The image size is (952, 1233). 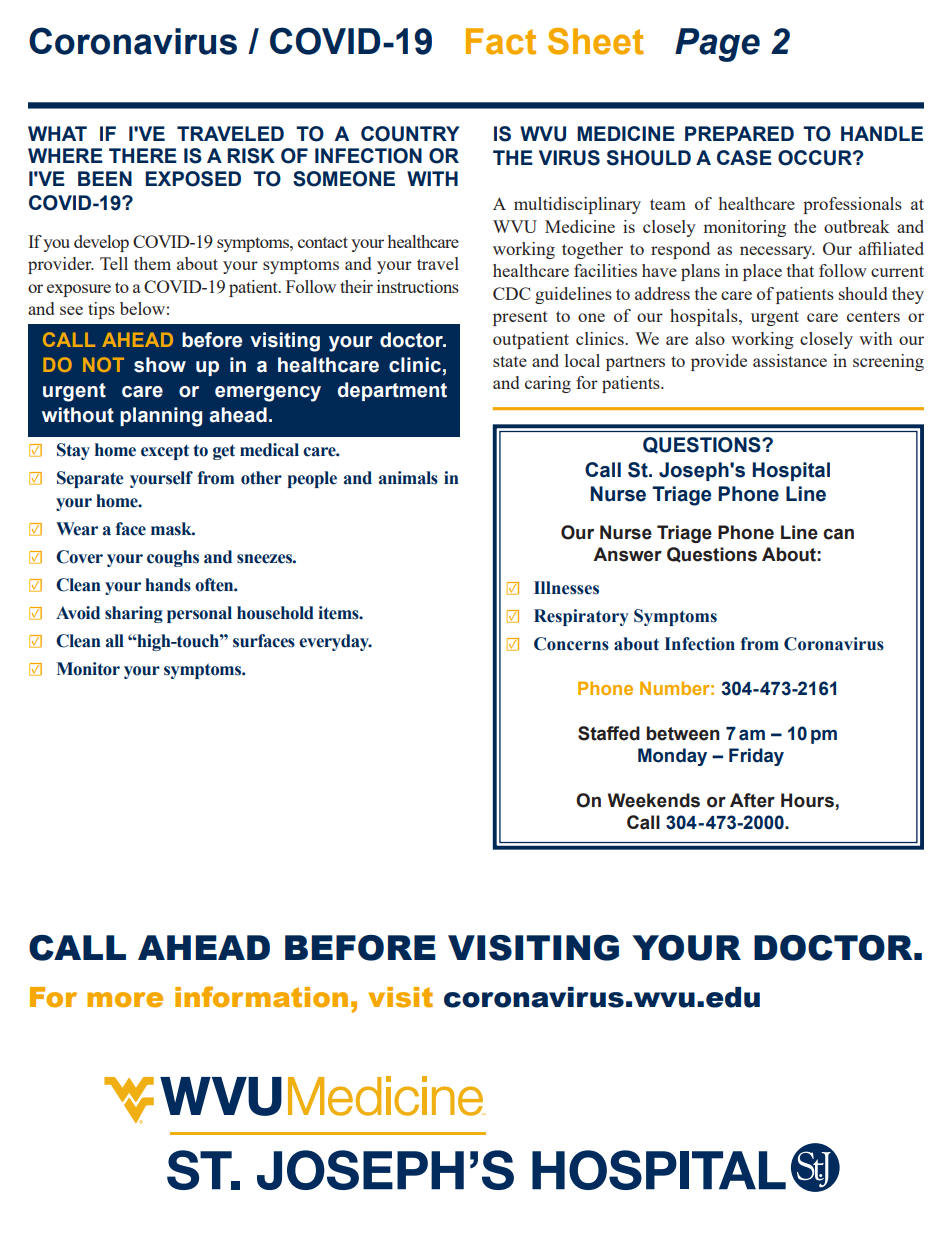 I want to click on WHAT, so click(x=57, y=133).
